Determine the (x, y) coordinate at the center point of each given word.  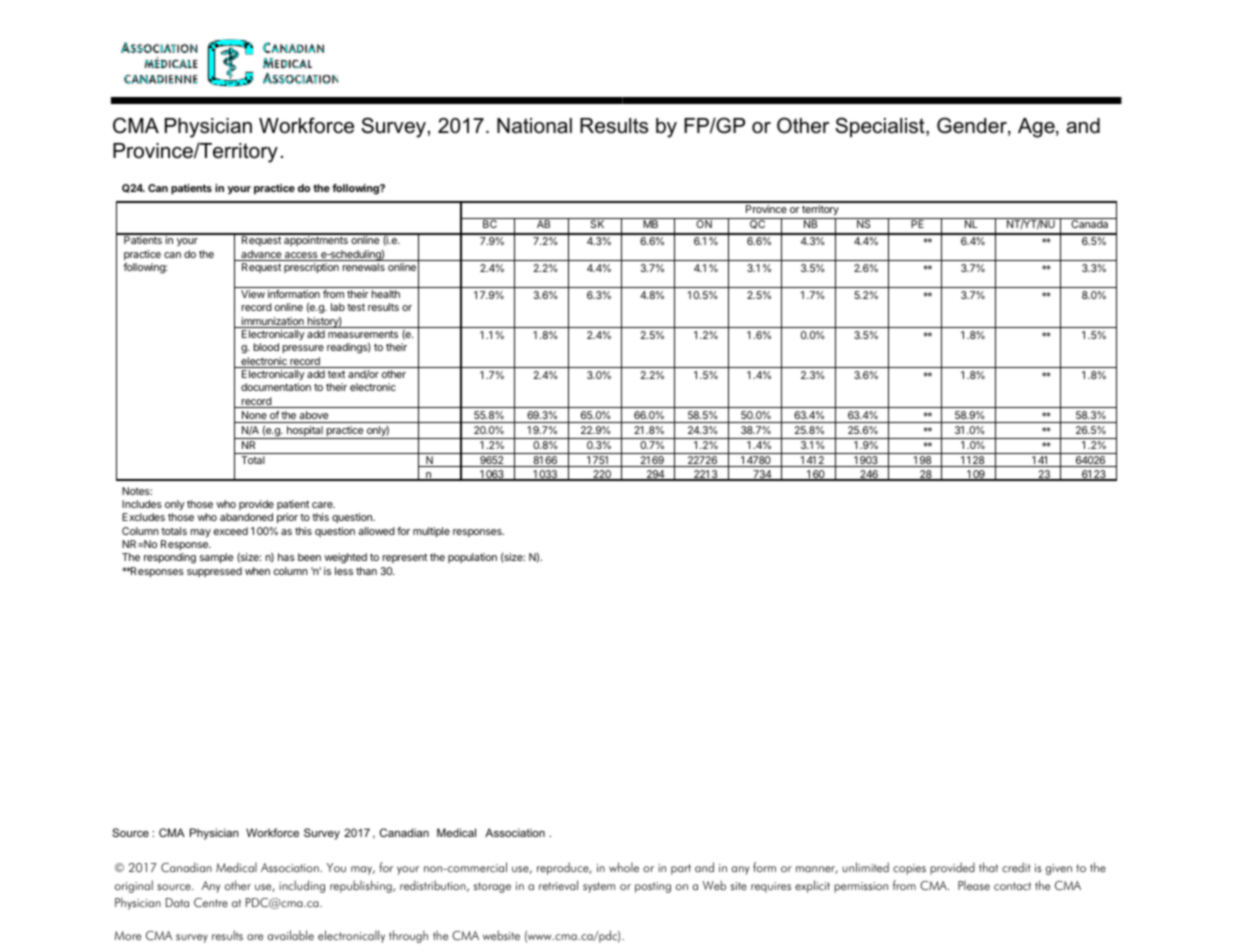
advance (261, 255)
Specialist (881, 127)
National (534, 126)
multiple (431, 532)
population (472, 558)
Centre (211, 903)
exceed (231, 531)
